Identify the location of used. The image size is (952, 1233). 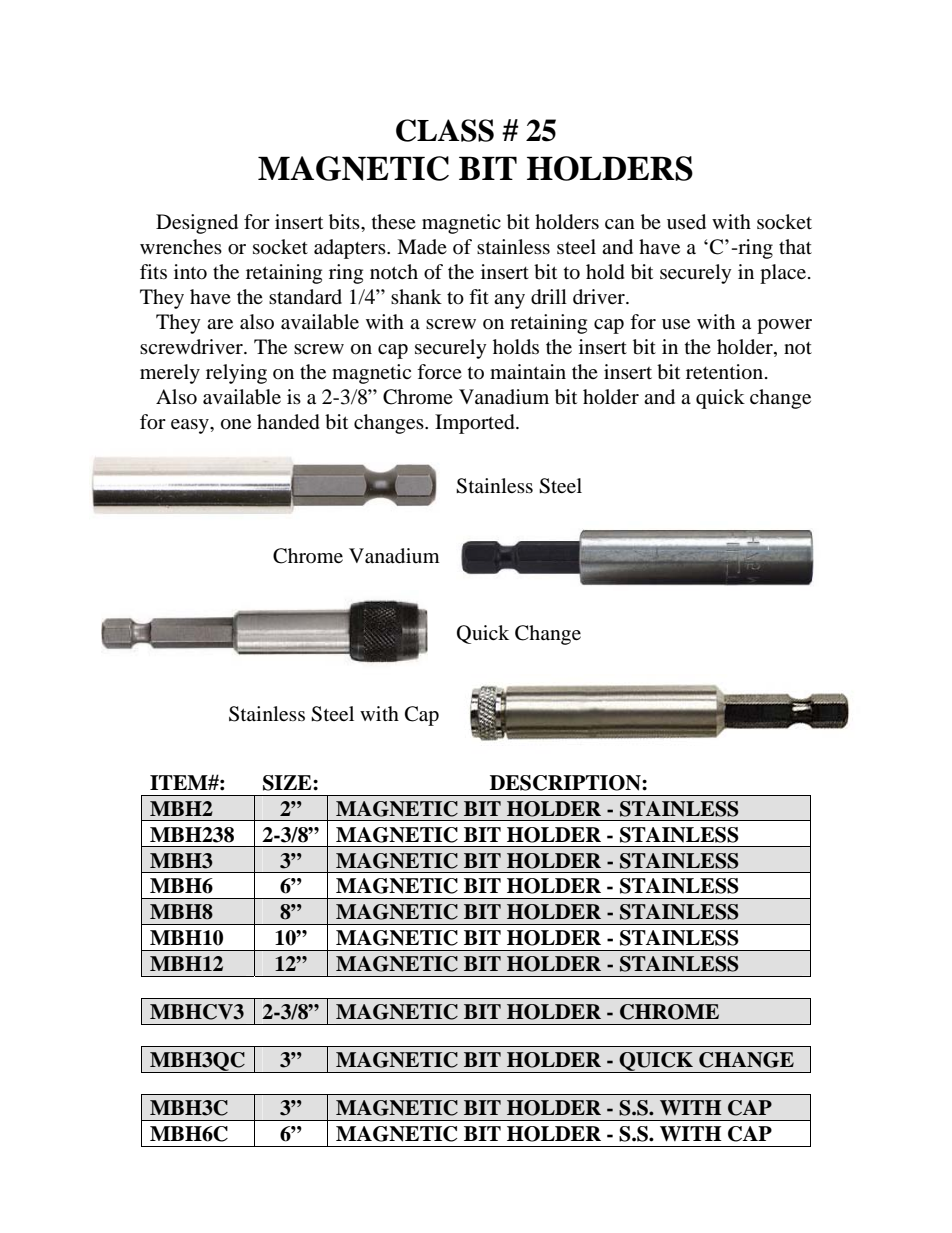
(686, 222).
